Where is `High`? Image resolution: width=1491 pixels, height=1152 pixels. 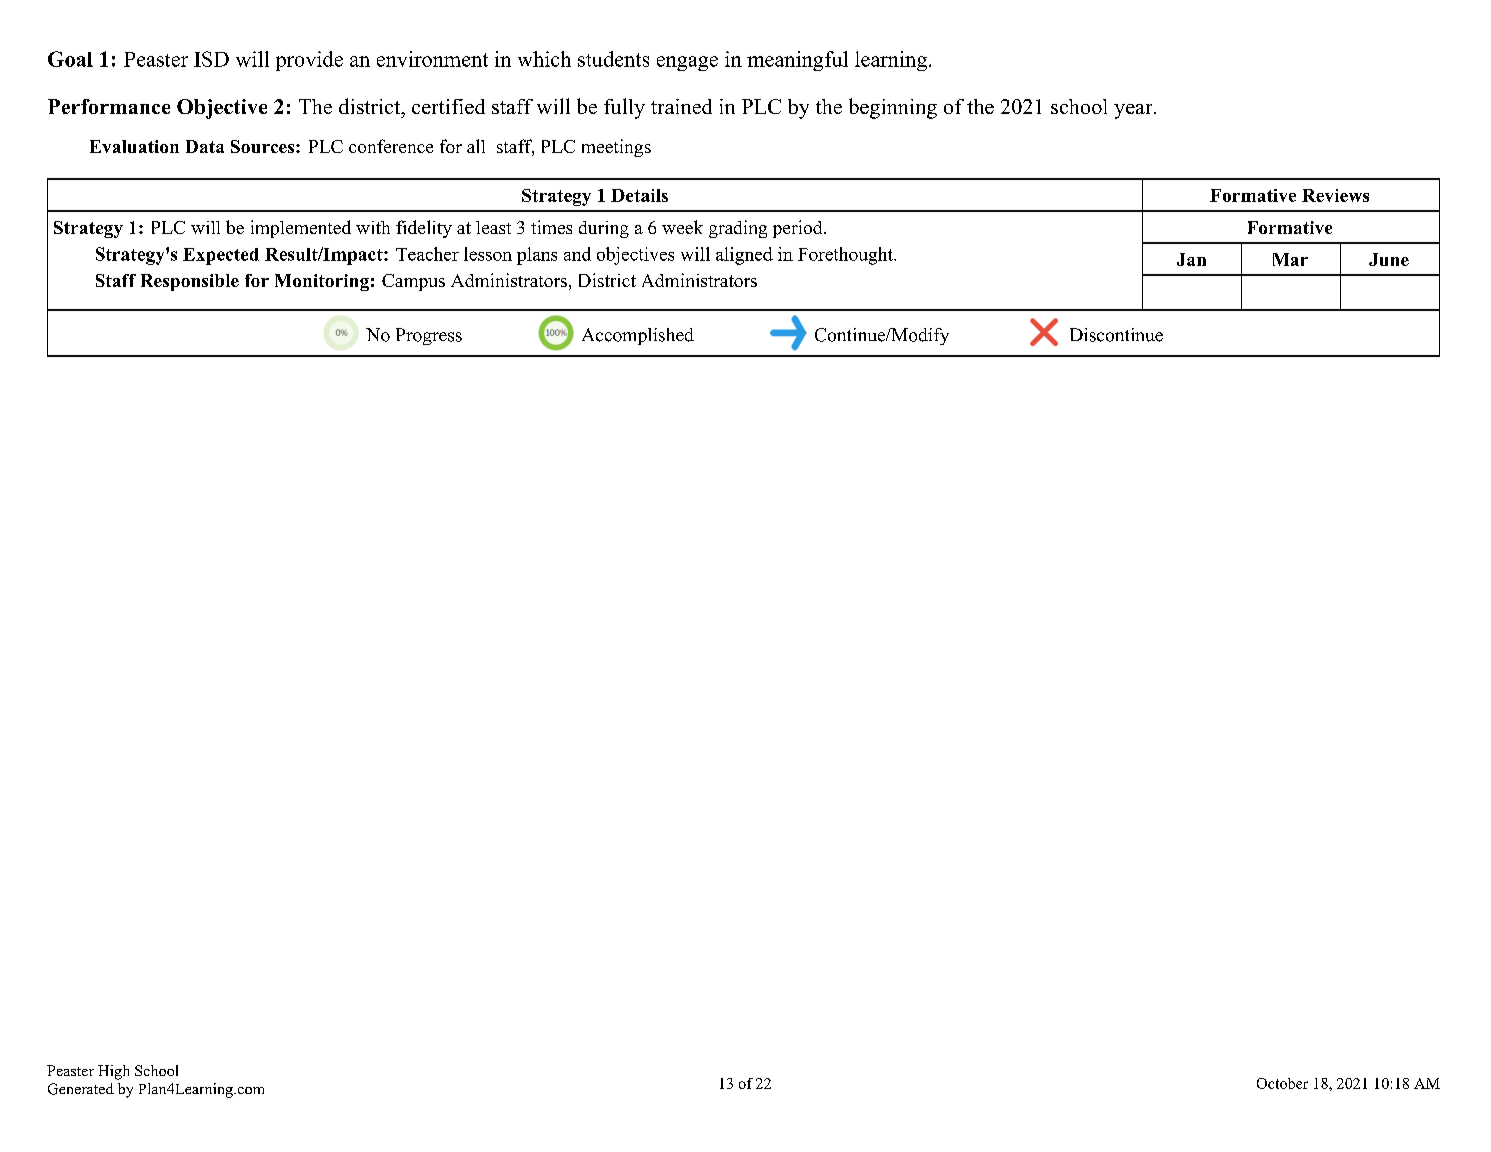
High is located at coordinates (113, 1072).
